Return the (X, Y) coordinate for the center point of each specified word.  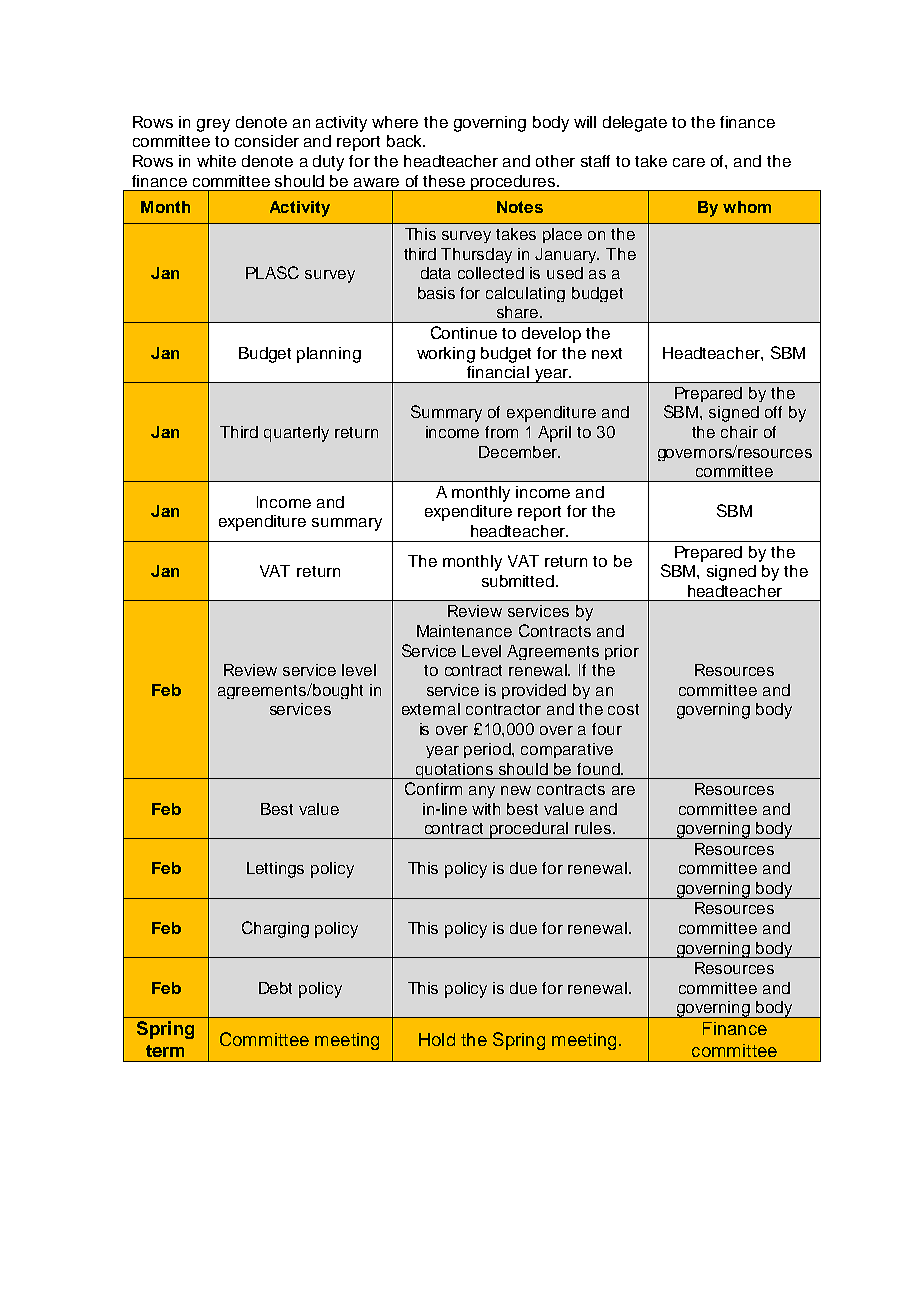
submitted (518, 581)
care (689, 162)
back (406, 141)
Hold (437, 1039)
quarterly (296, 434)
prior (622, 652)
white (216, 161)
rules (594, 828)
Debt (275, 988)
